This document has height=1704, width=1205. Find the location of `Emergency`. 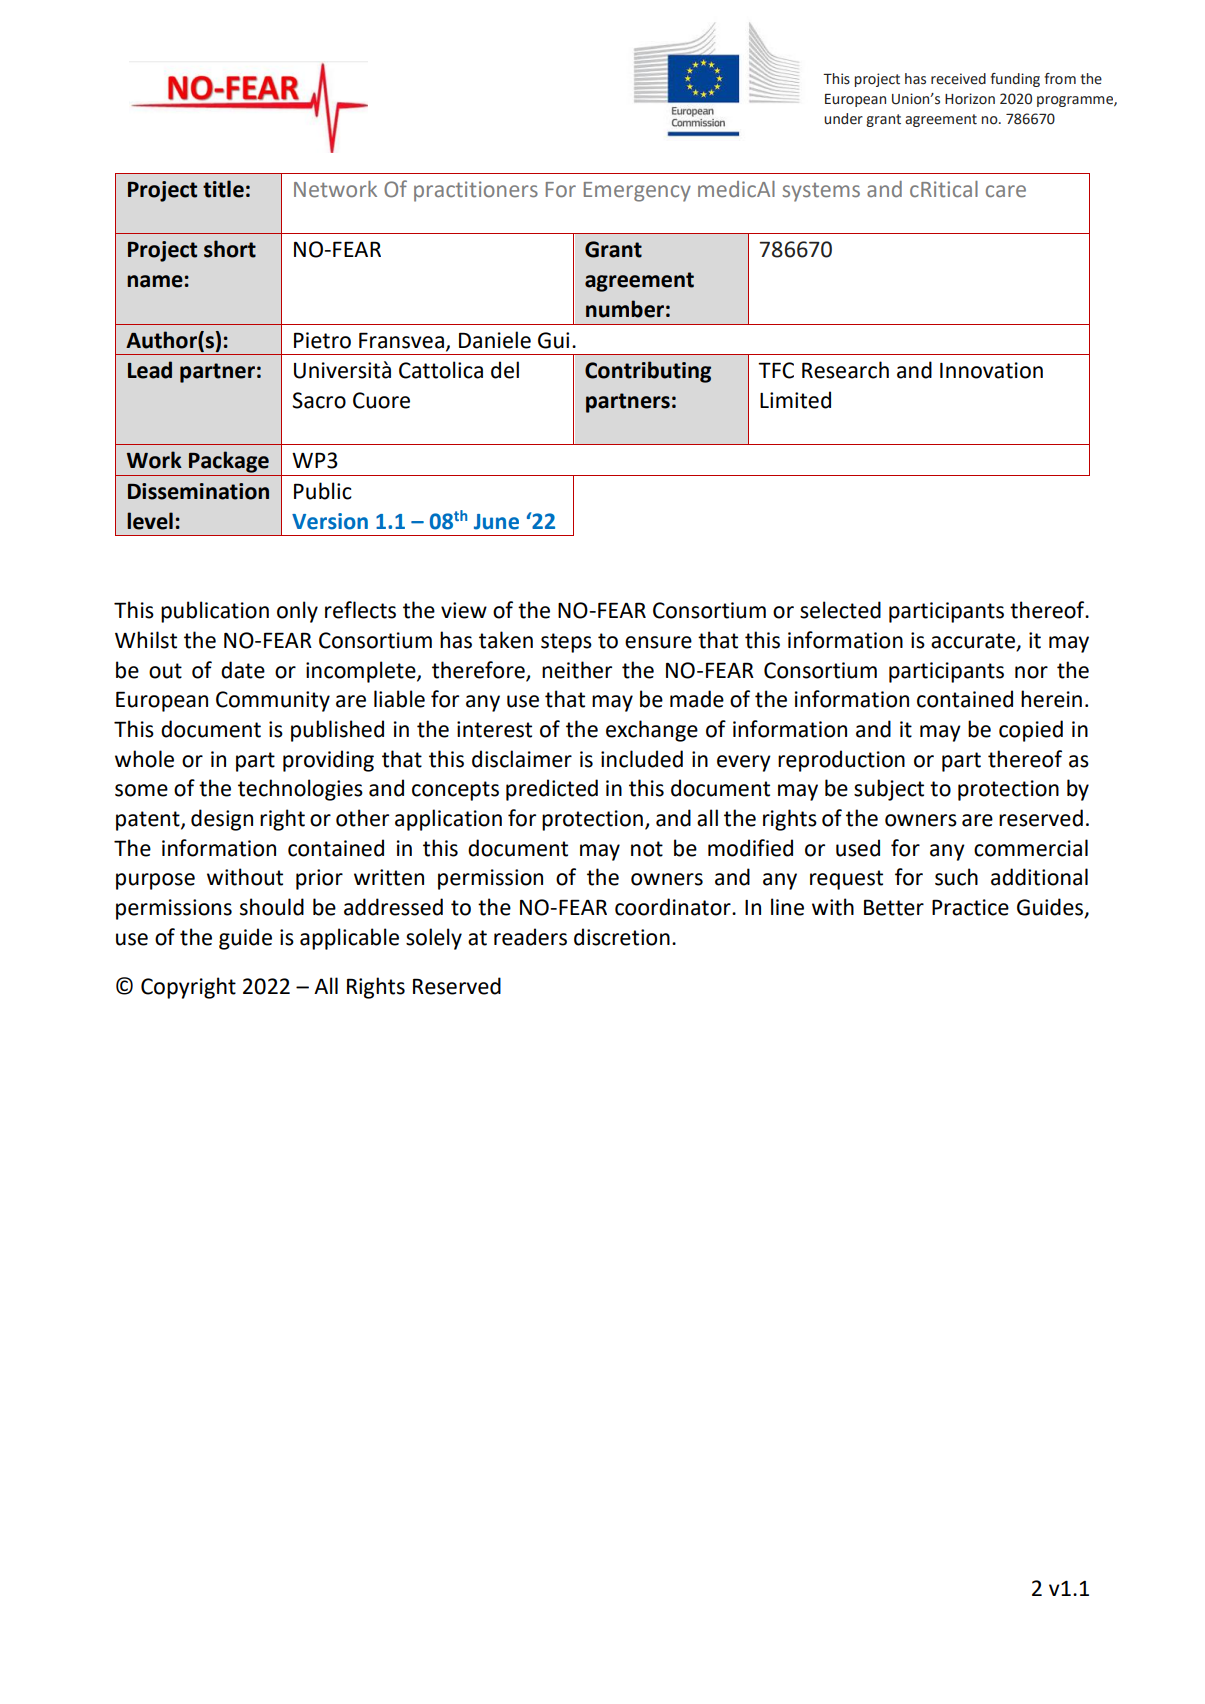

Emergency is located at coordinates (637, 192).
